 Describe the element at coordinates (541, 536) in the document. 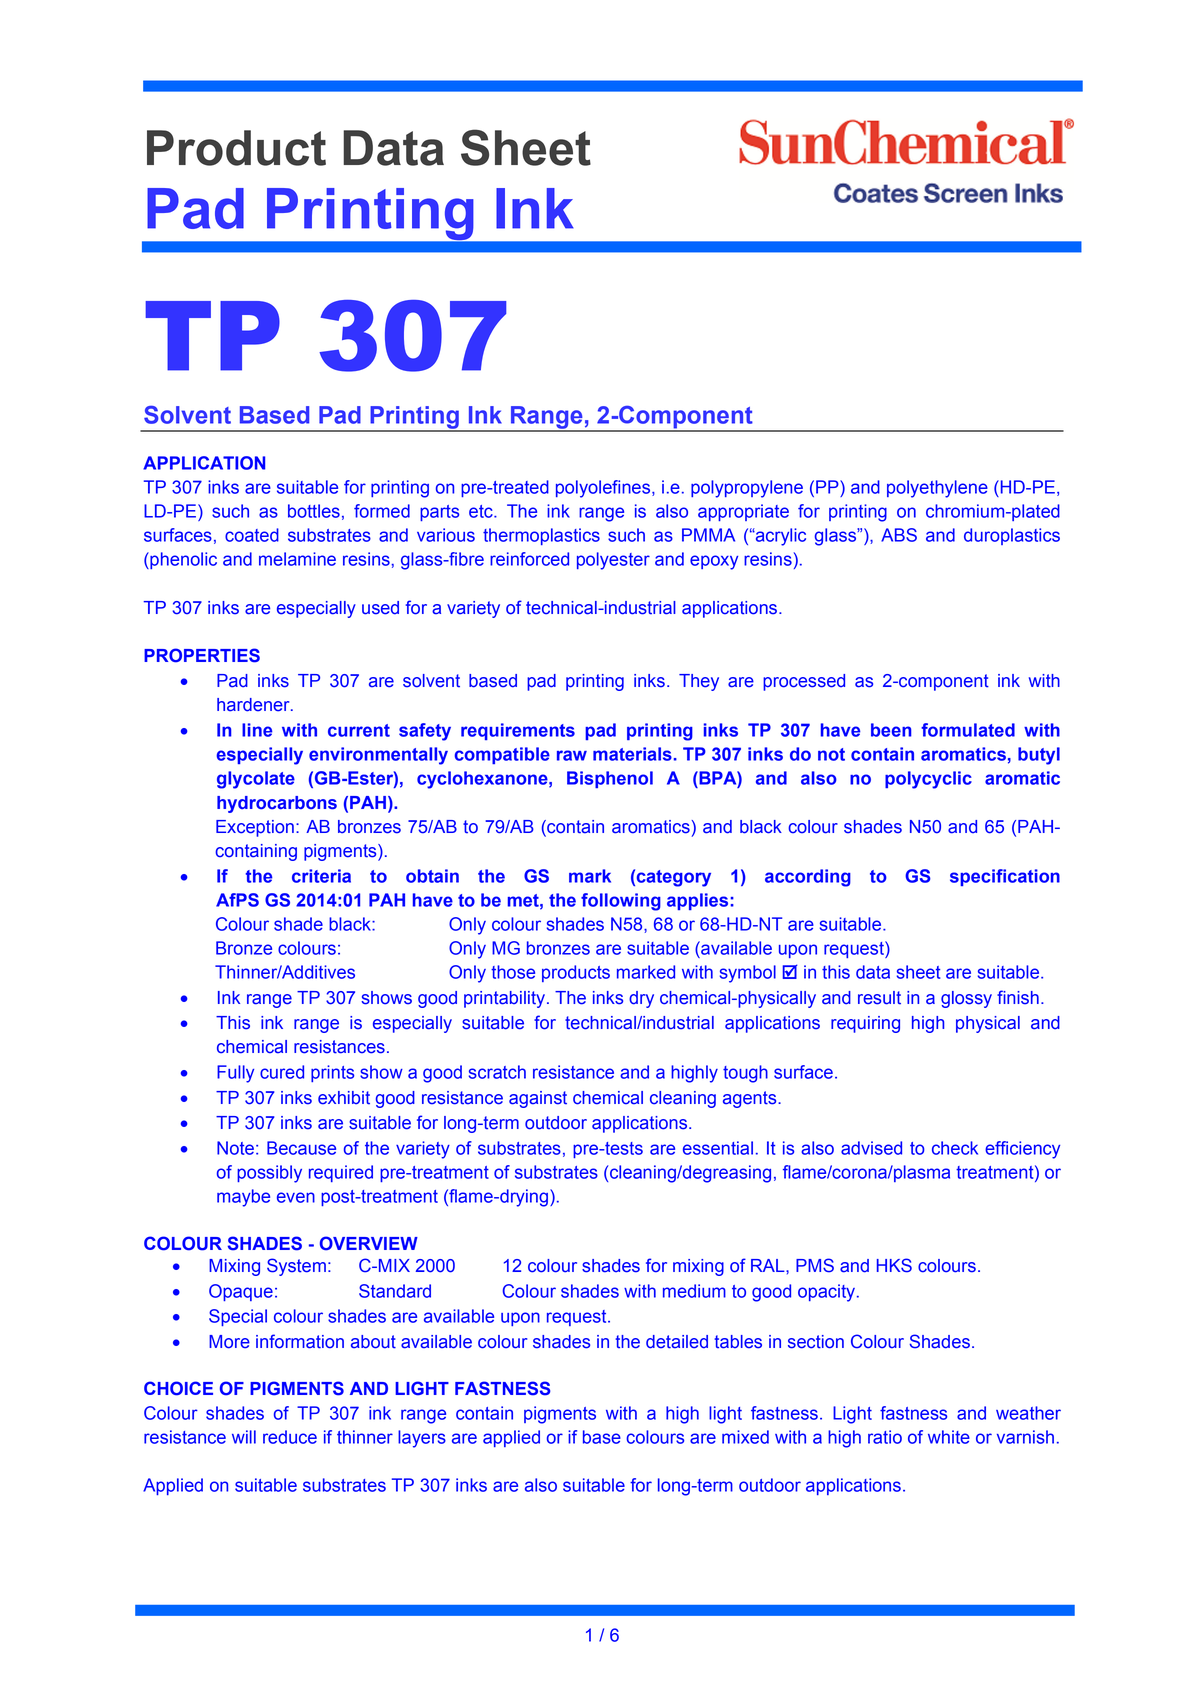

I see `thermoplastics` at that location.
